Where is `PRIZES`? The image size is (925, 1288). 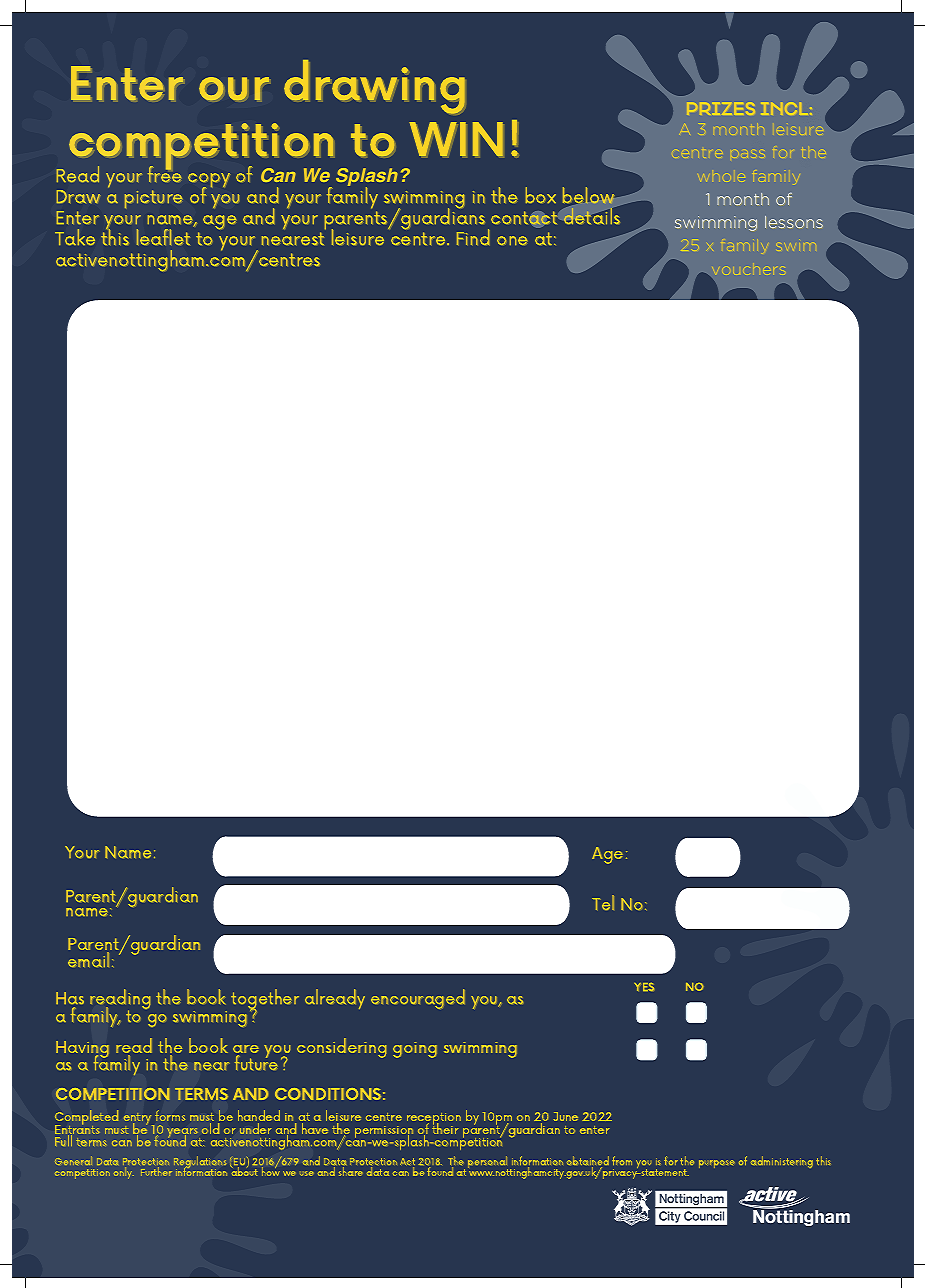
PRIZES is located at coordinates (721, 108).
